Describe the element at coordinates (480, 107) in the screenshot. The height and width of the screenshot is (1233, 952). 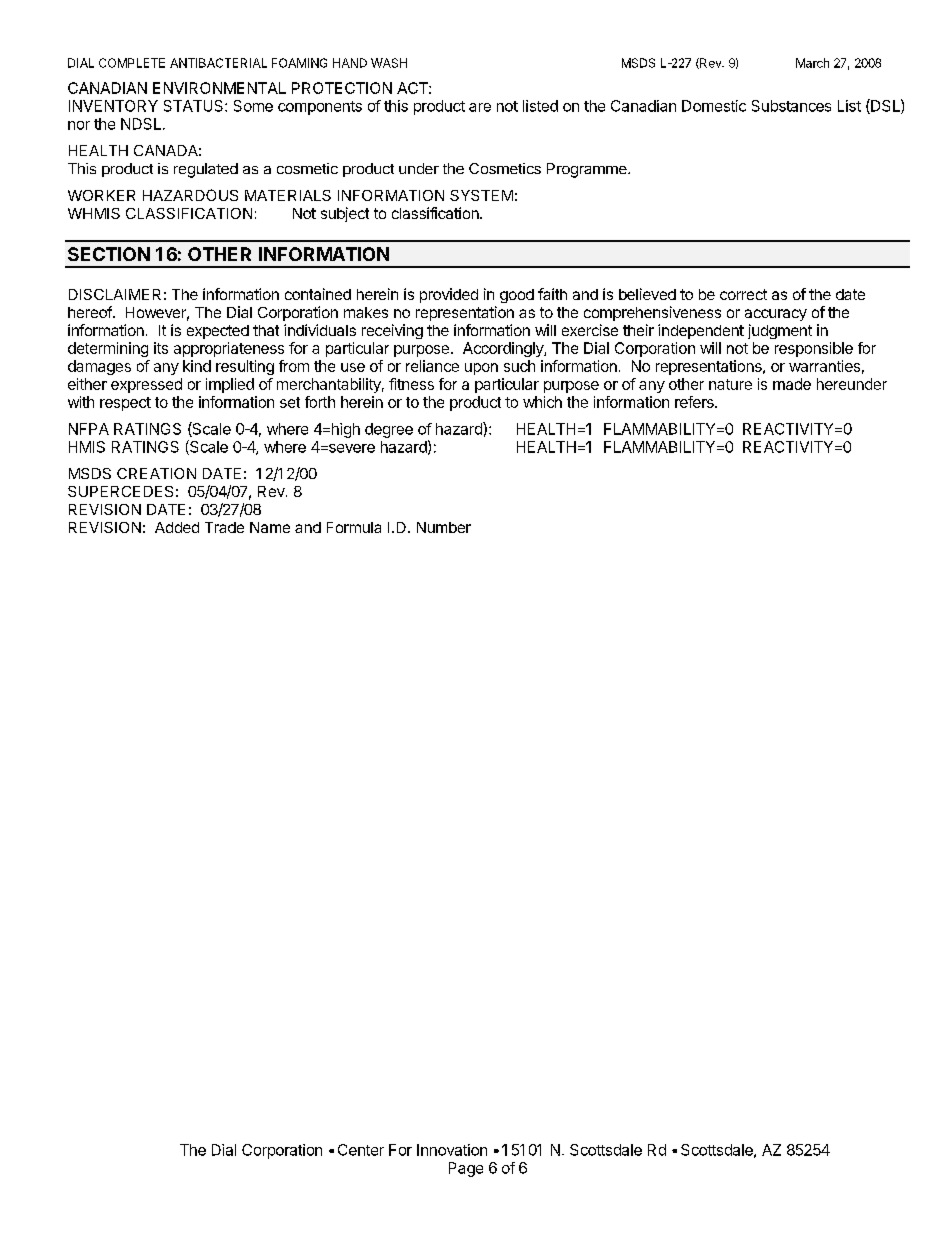
I see `are` at that location.
